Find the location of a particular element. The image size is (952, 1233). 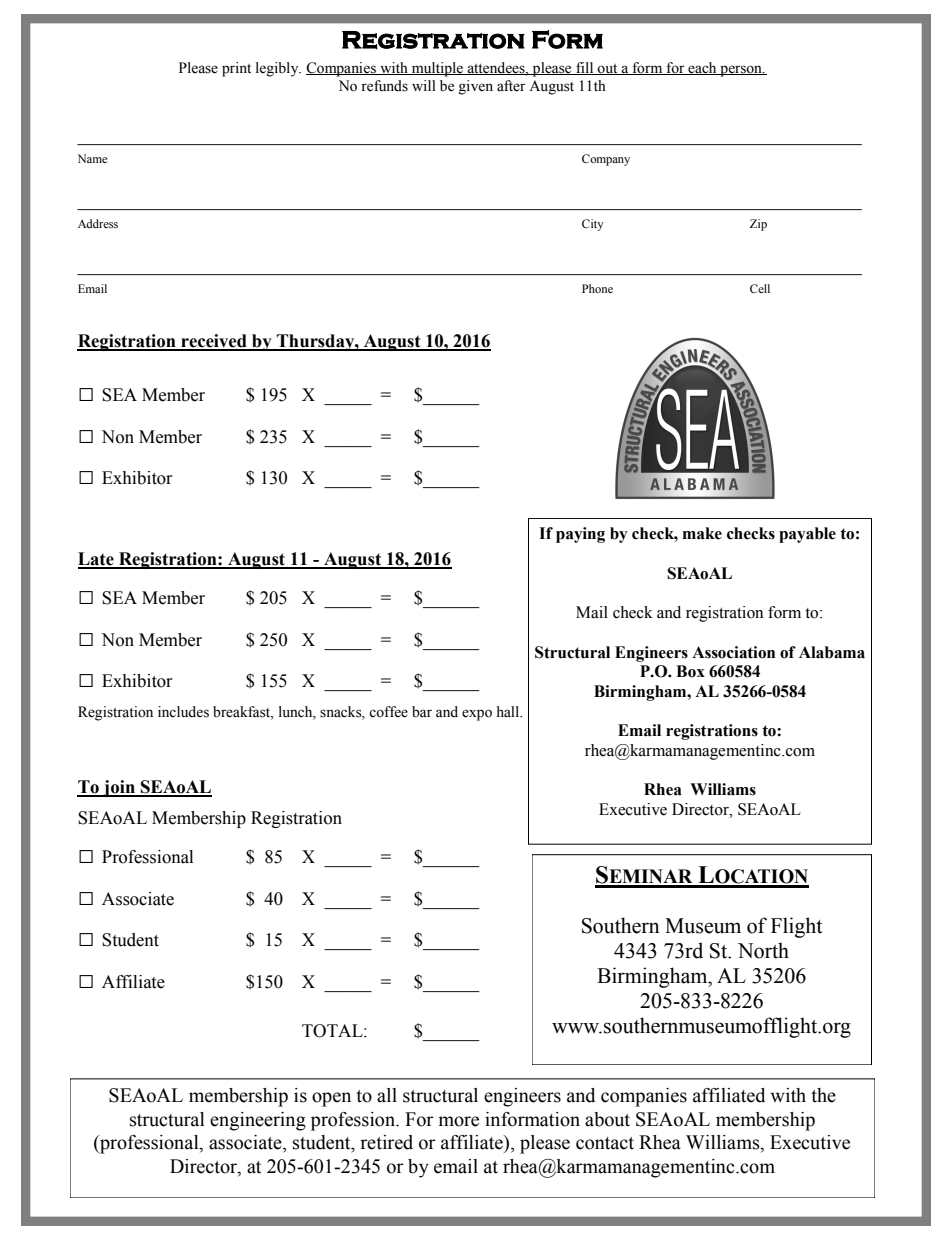

more is located at coordinates (459, 1121).
